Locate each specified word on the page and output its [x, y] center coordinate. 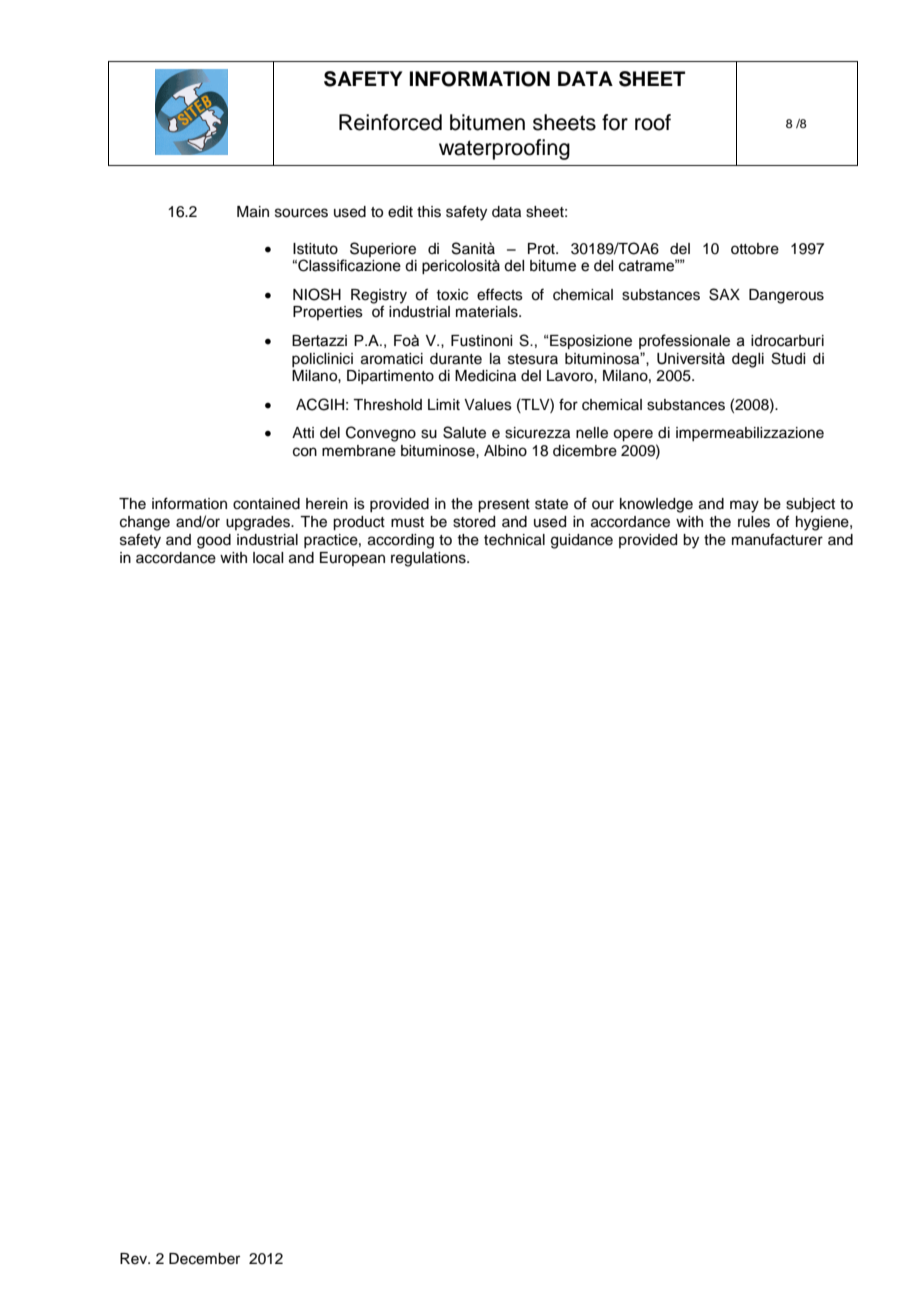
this [429, 212]
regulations [429, 559]
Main [253, 212]
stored [474, 522]
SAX [724, 294]
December [204, 1259]
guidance [582, 541]
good [214, 541]
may [744, 506]
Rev [134, 1259]
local [268, 558]
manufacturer [777, 539]
